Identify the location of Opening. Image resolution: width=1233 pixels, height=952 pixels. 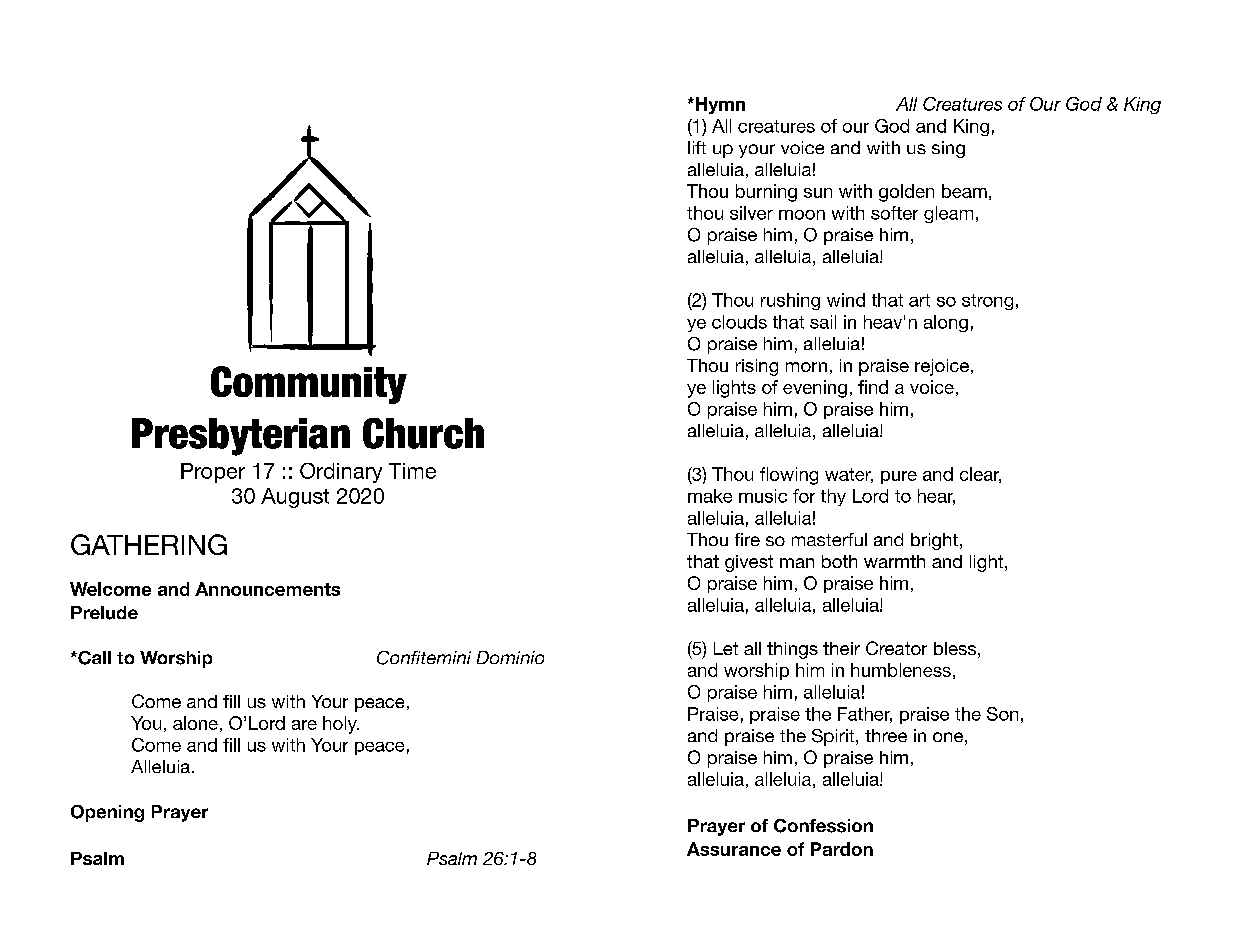
(107, 813).
